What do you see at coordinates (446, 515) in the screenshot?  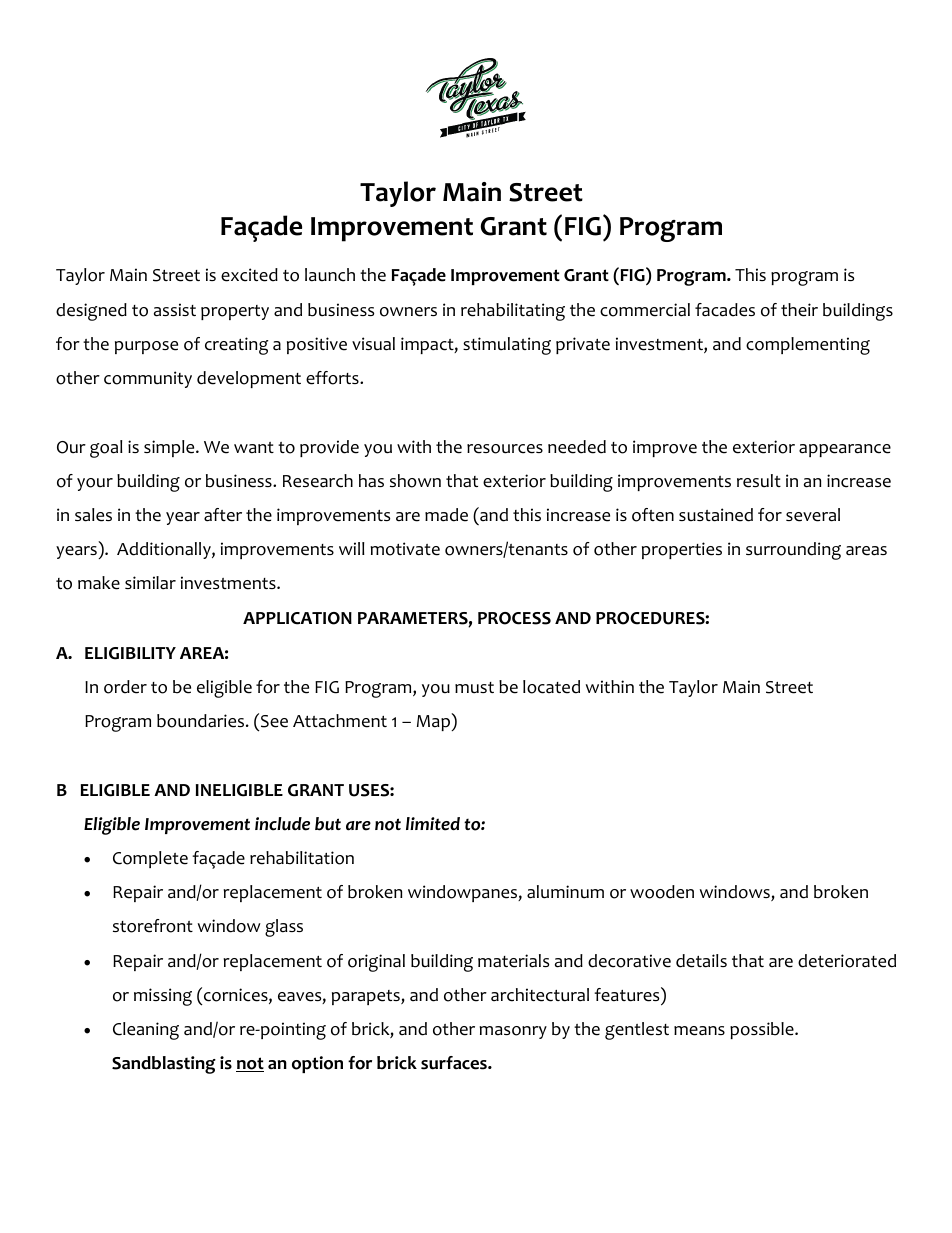 I see `made` at bounding box center [446, 515].
